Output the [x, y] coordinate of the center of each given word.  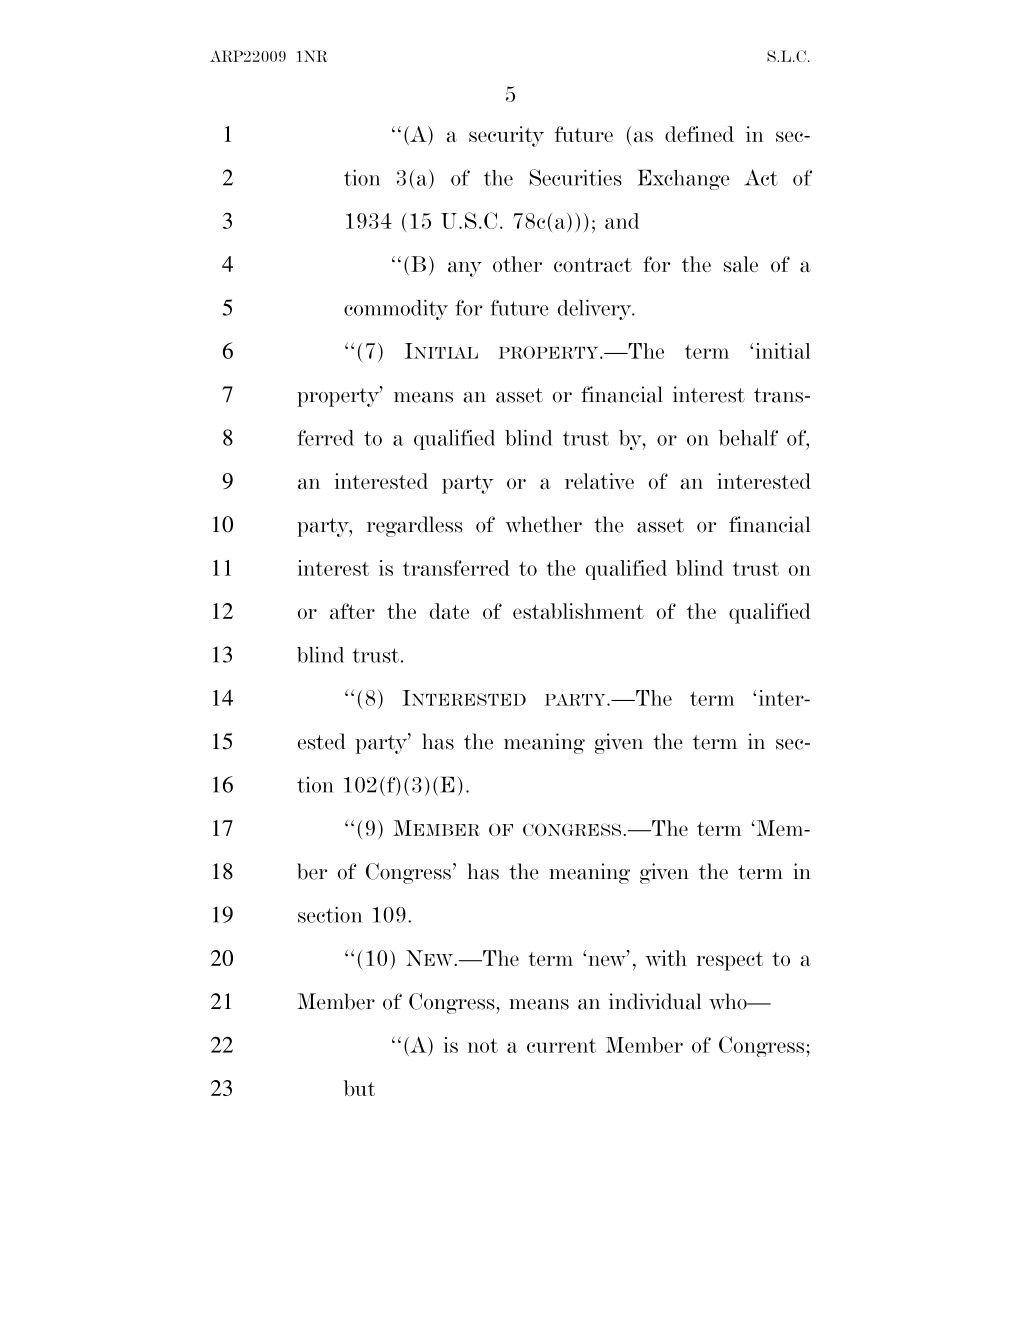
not [483, 1045]
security [506, 136]
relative [599, 481]
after [352, 611]
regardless [415, 526]
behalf [748, 437]
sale [741, 264]
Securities [575, 177]
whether [543, 524]
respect [729, 961]
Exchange [683, 179]
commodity [396, 309]
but [359, 1088]
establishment [578, 611]
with [666, 958]
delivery [596, 309]
